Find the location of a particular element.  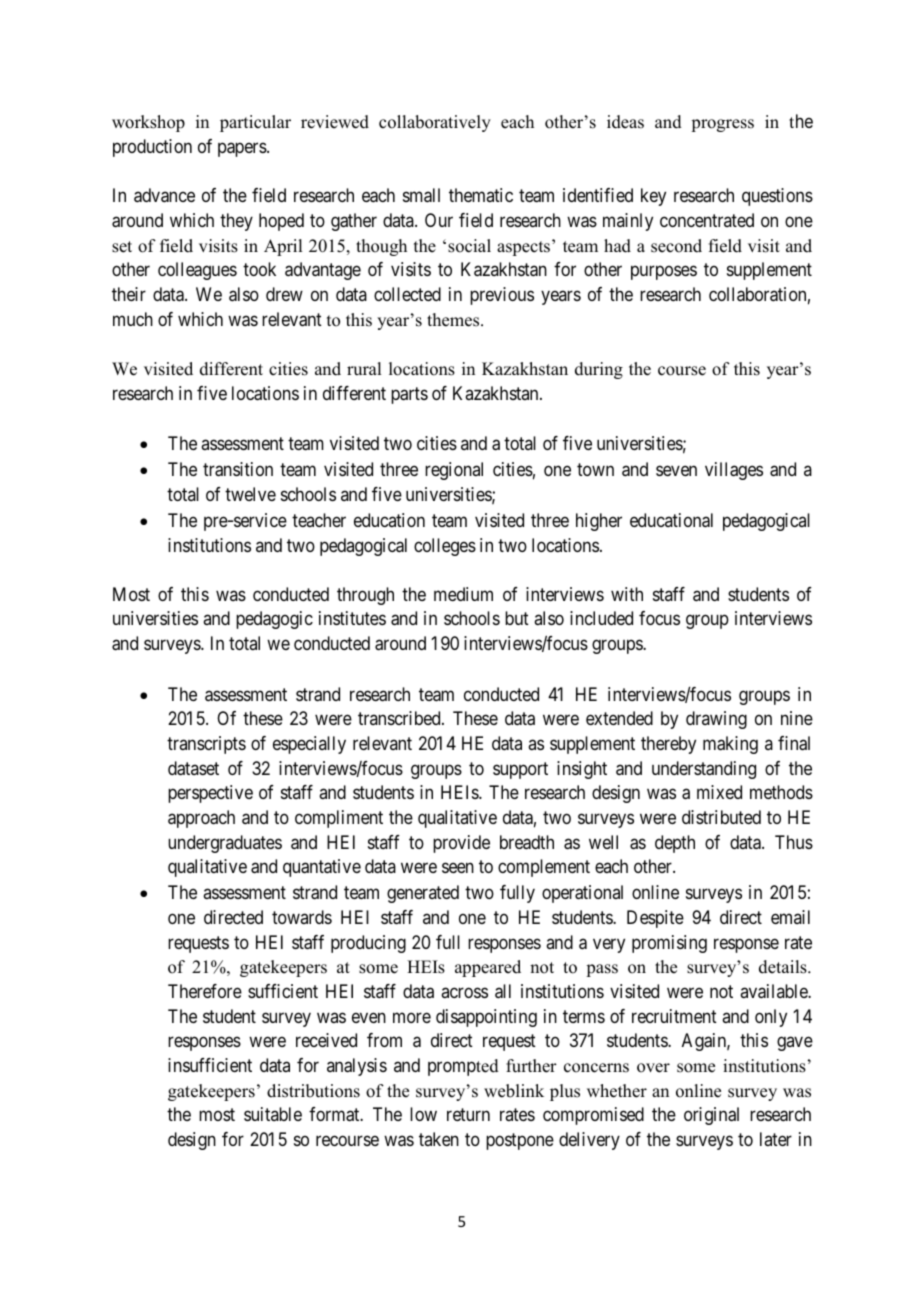

mixed is located at coordinates (719, 792).
